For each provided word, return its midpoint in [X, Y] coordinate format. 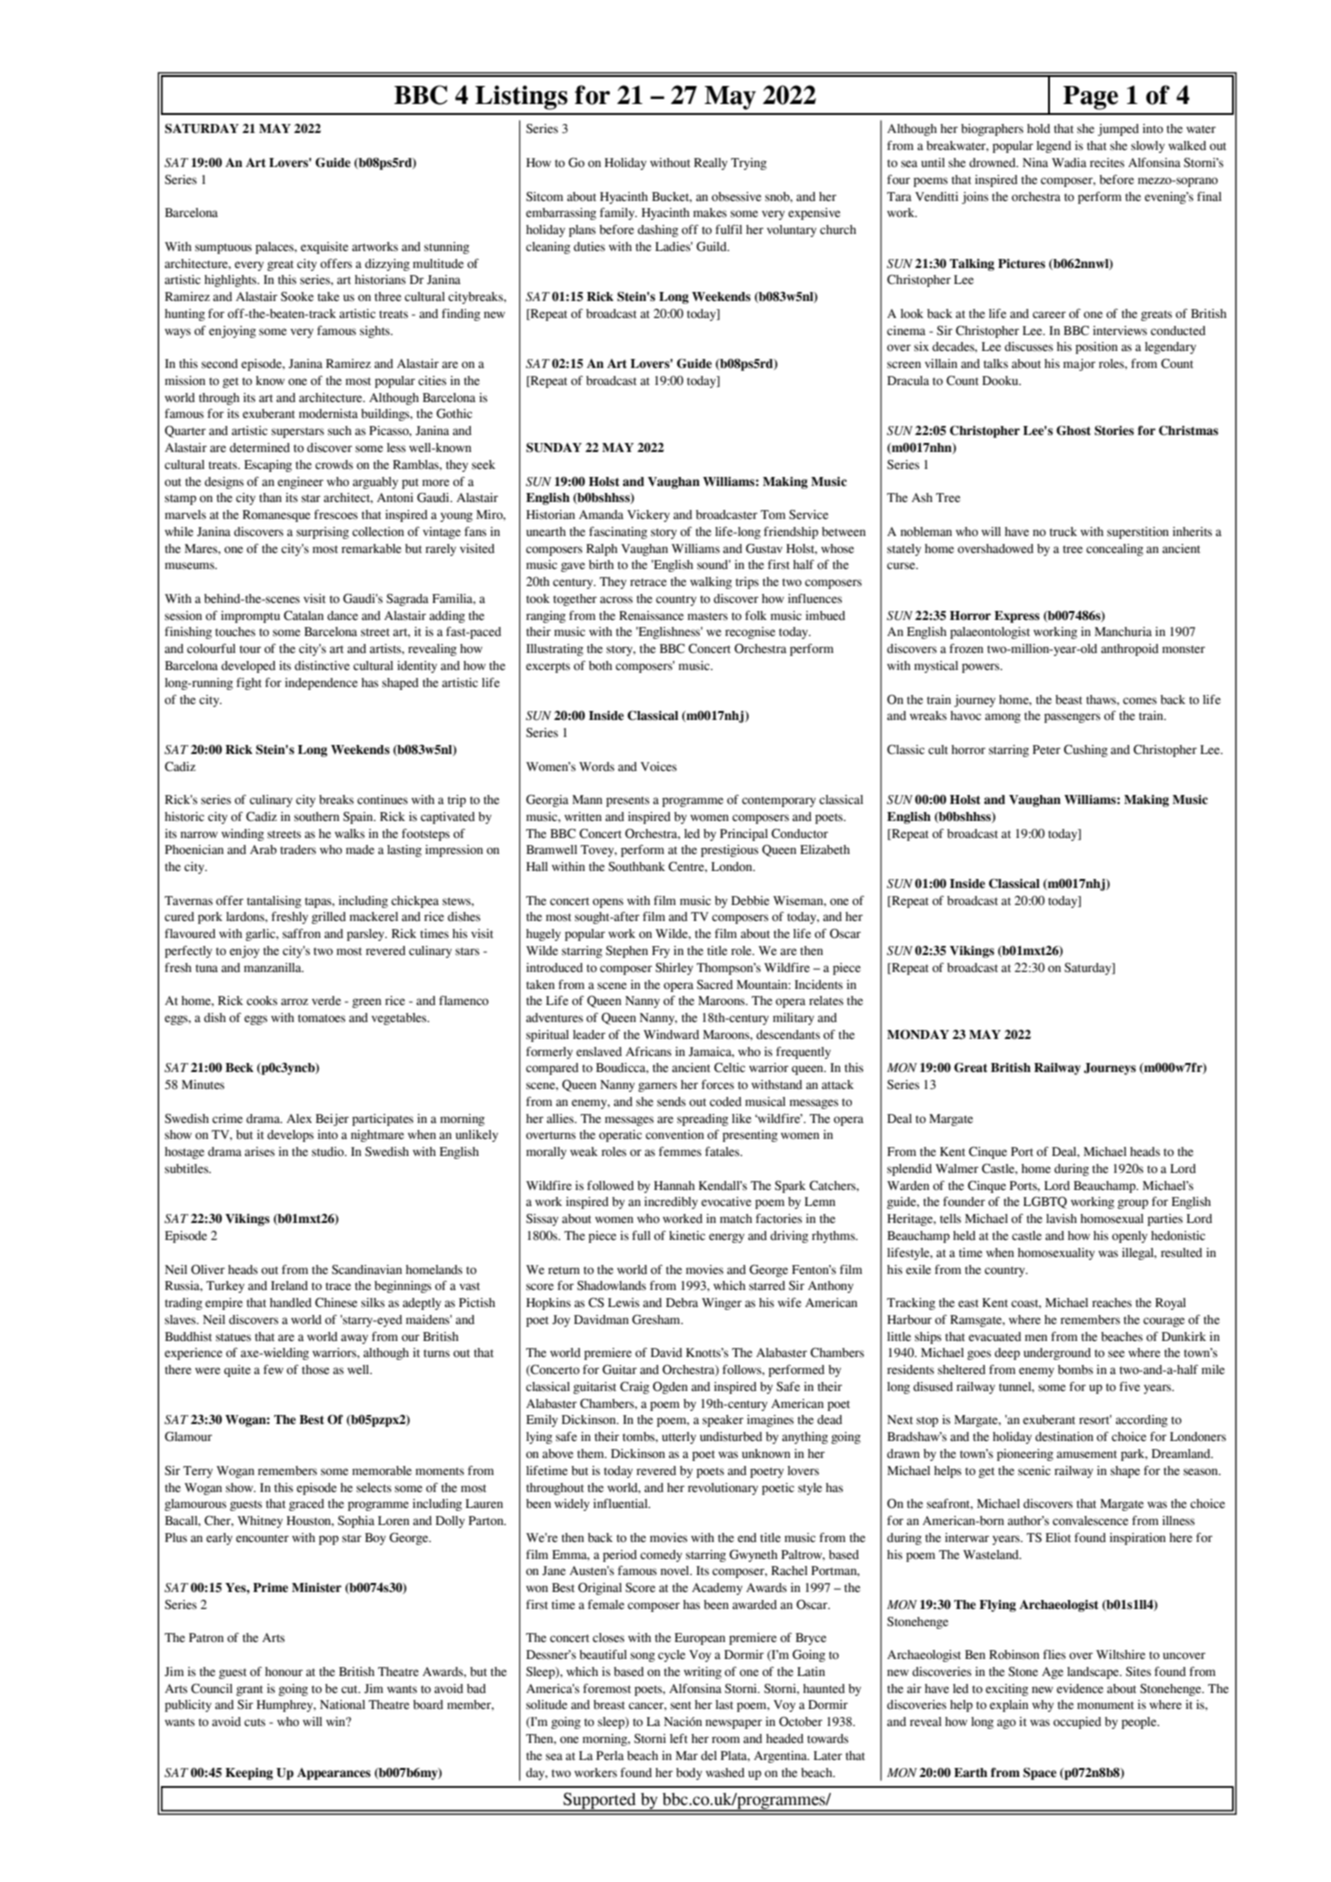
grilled [329, 918]
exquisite [324, 248]
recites [1107, 162]
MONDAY [918, 1034]
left [679, 1738]
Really [711, 164]
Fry [661, 952]
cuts [255, 1722]
